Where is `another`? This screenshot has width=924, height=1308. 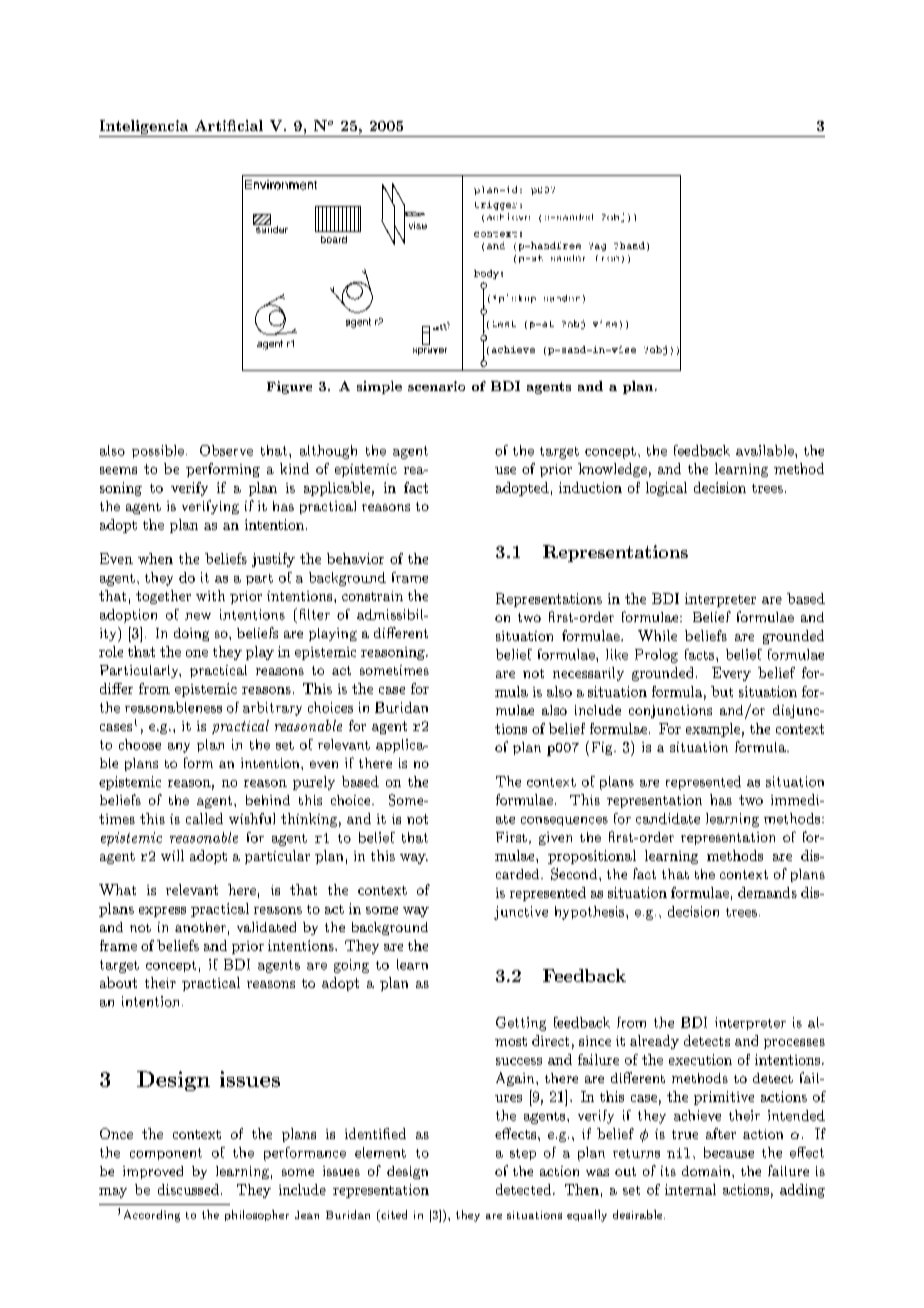 another is located at coordinates (200, 927).
